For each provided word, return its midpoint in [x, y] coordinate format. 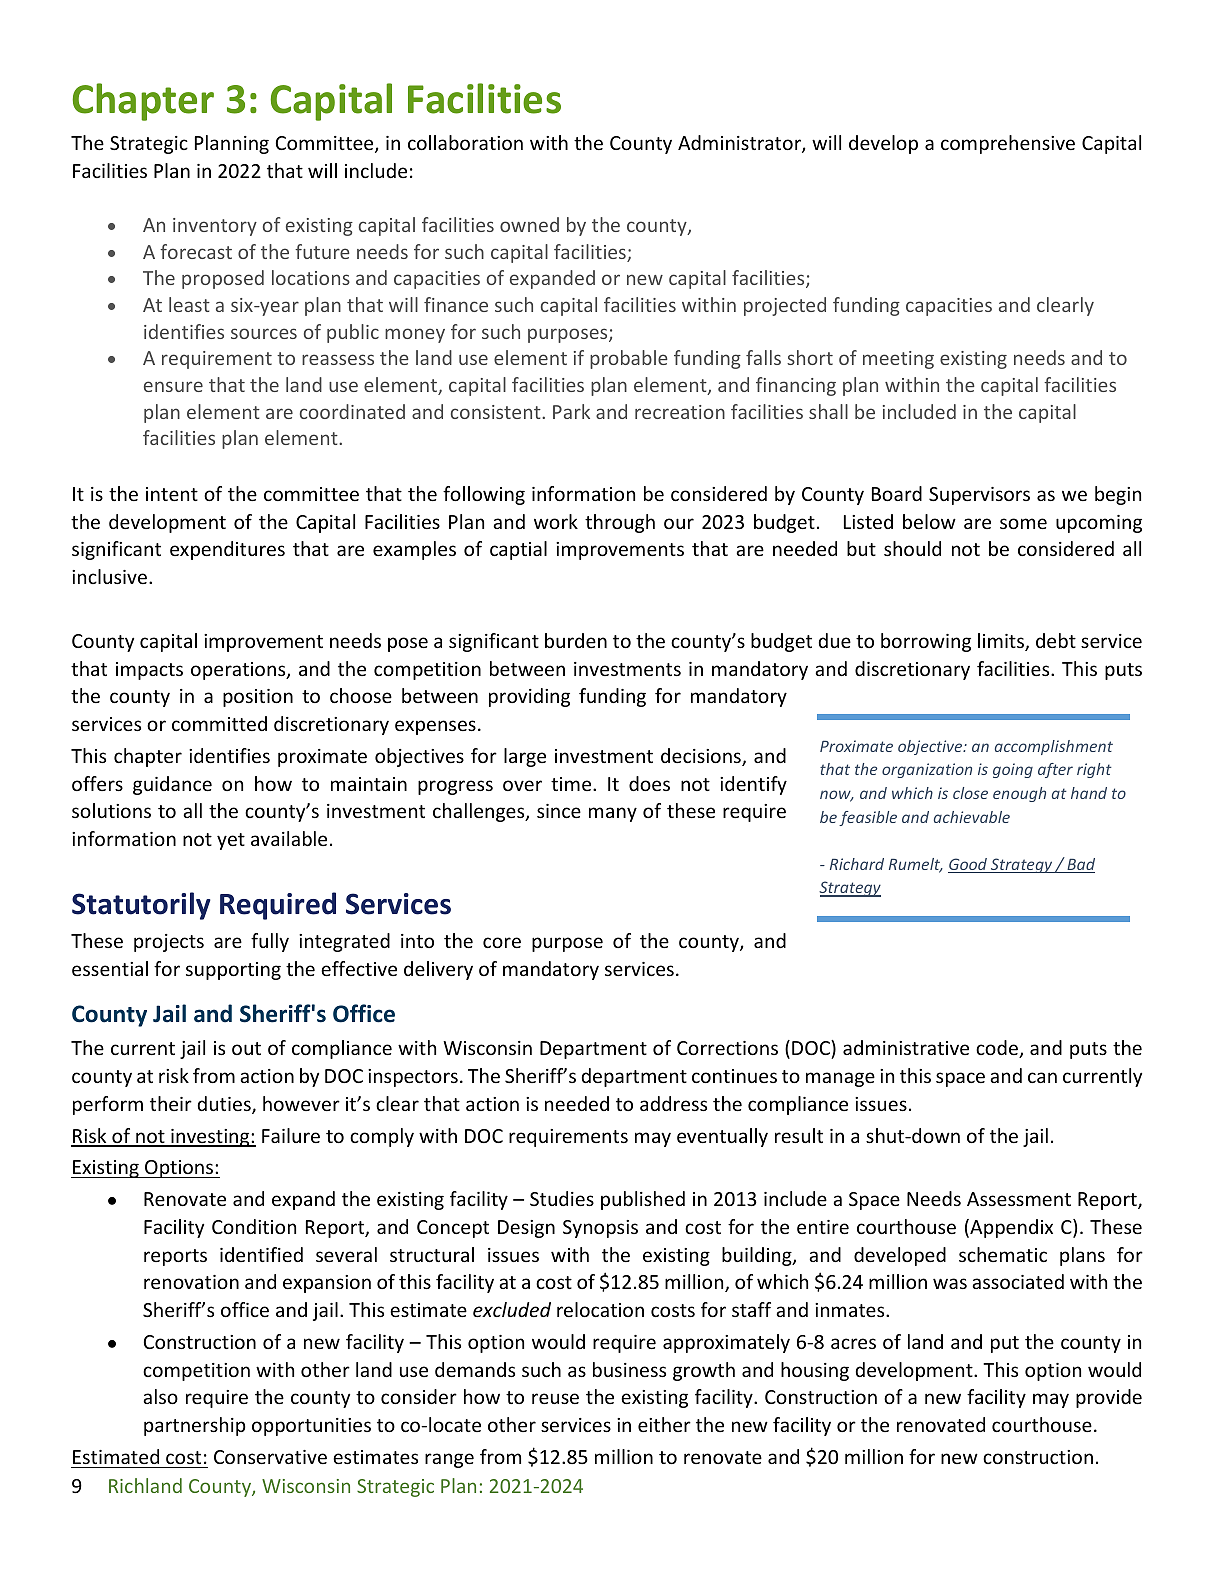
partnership [195, 1426]
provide [1109, 1398]
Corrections [727, 1048]
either [664, 1424]
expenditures [227, 550]
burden [576, 640]
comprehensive [1008, 144]
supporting [233, 971]
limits [1002, 642]
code [998, 1049]
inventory [215, 227]
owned [529, 224]
